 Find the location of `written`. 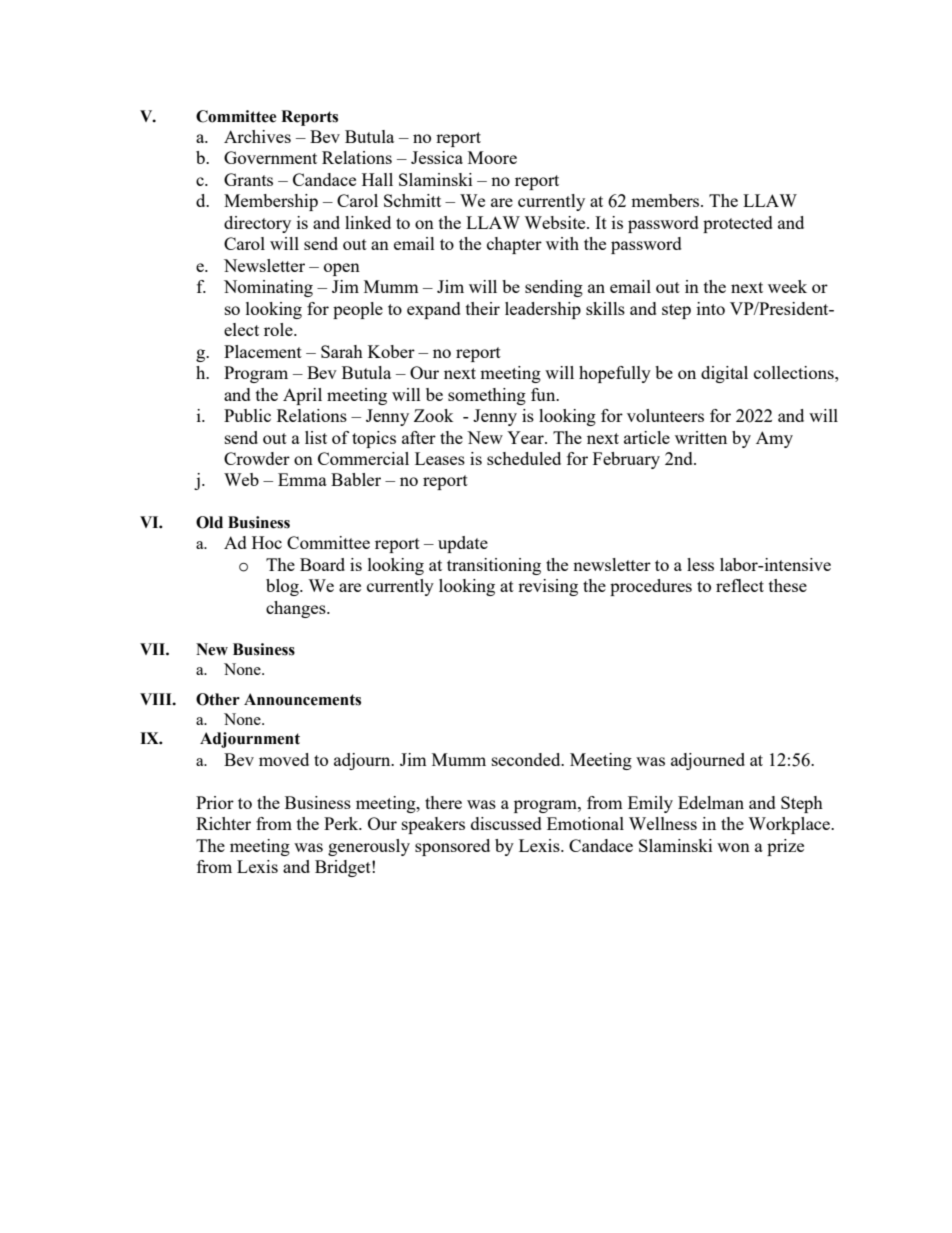

written is located at coordinates (701, 437).
